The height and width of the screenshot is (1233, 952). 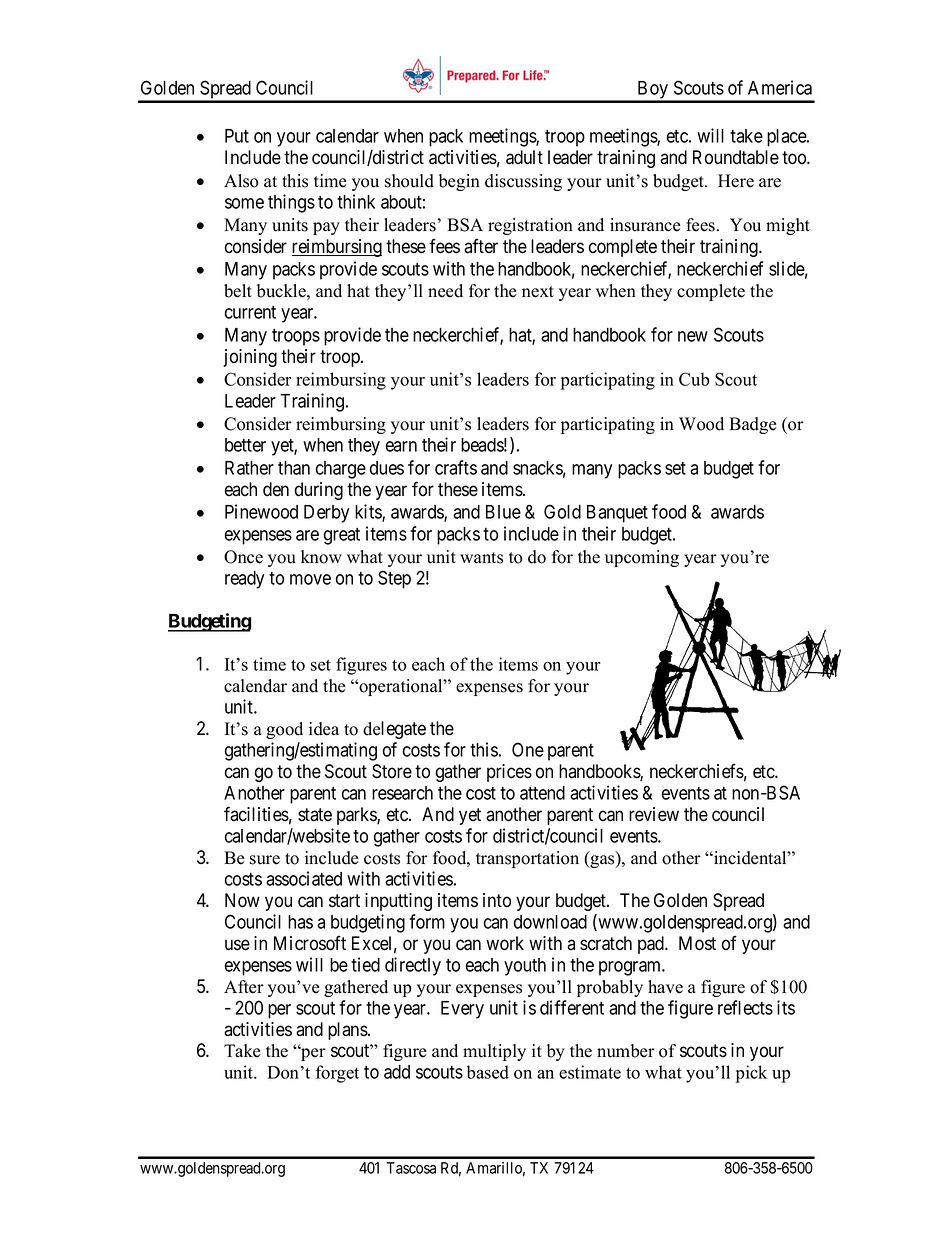 I want to click on adult, so click(x=524, y=157).
